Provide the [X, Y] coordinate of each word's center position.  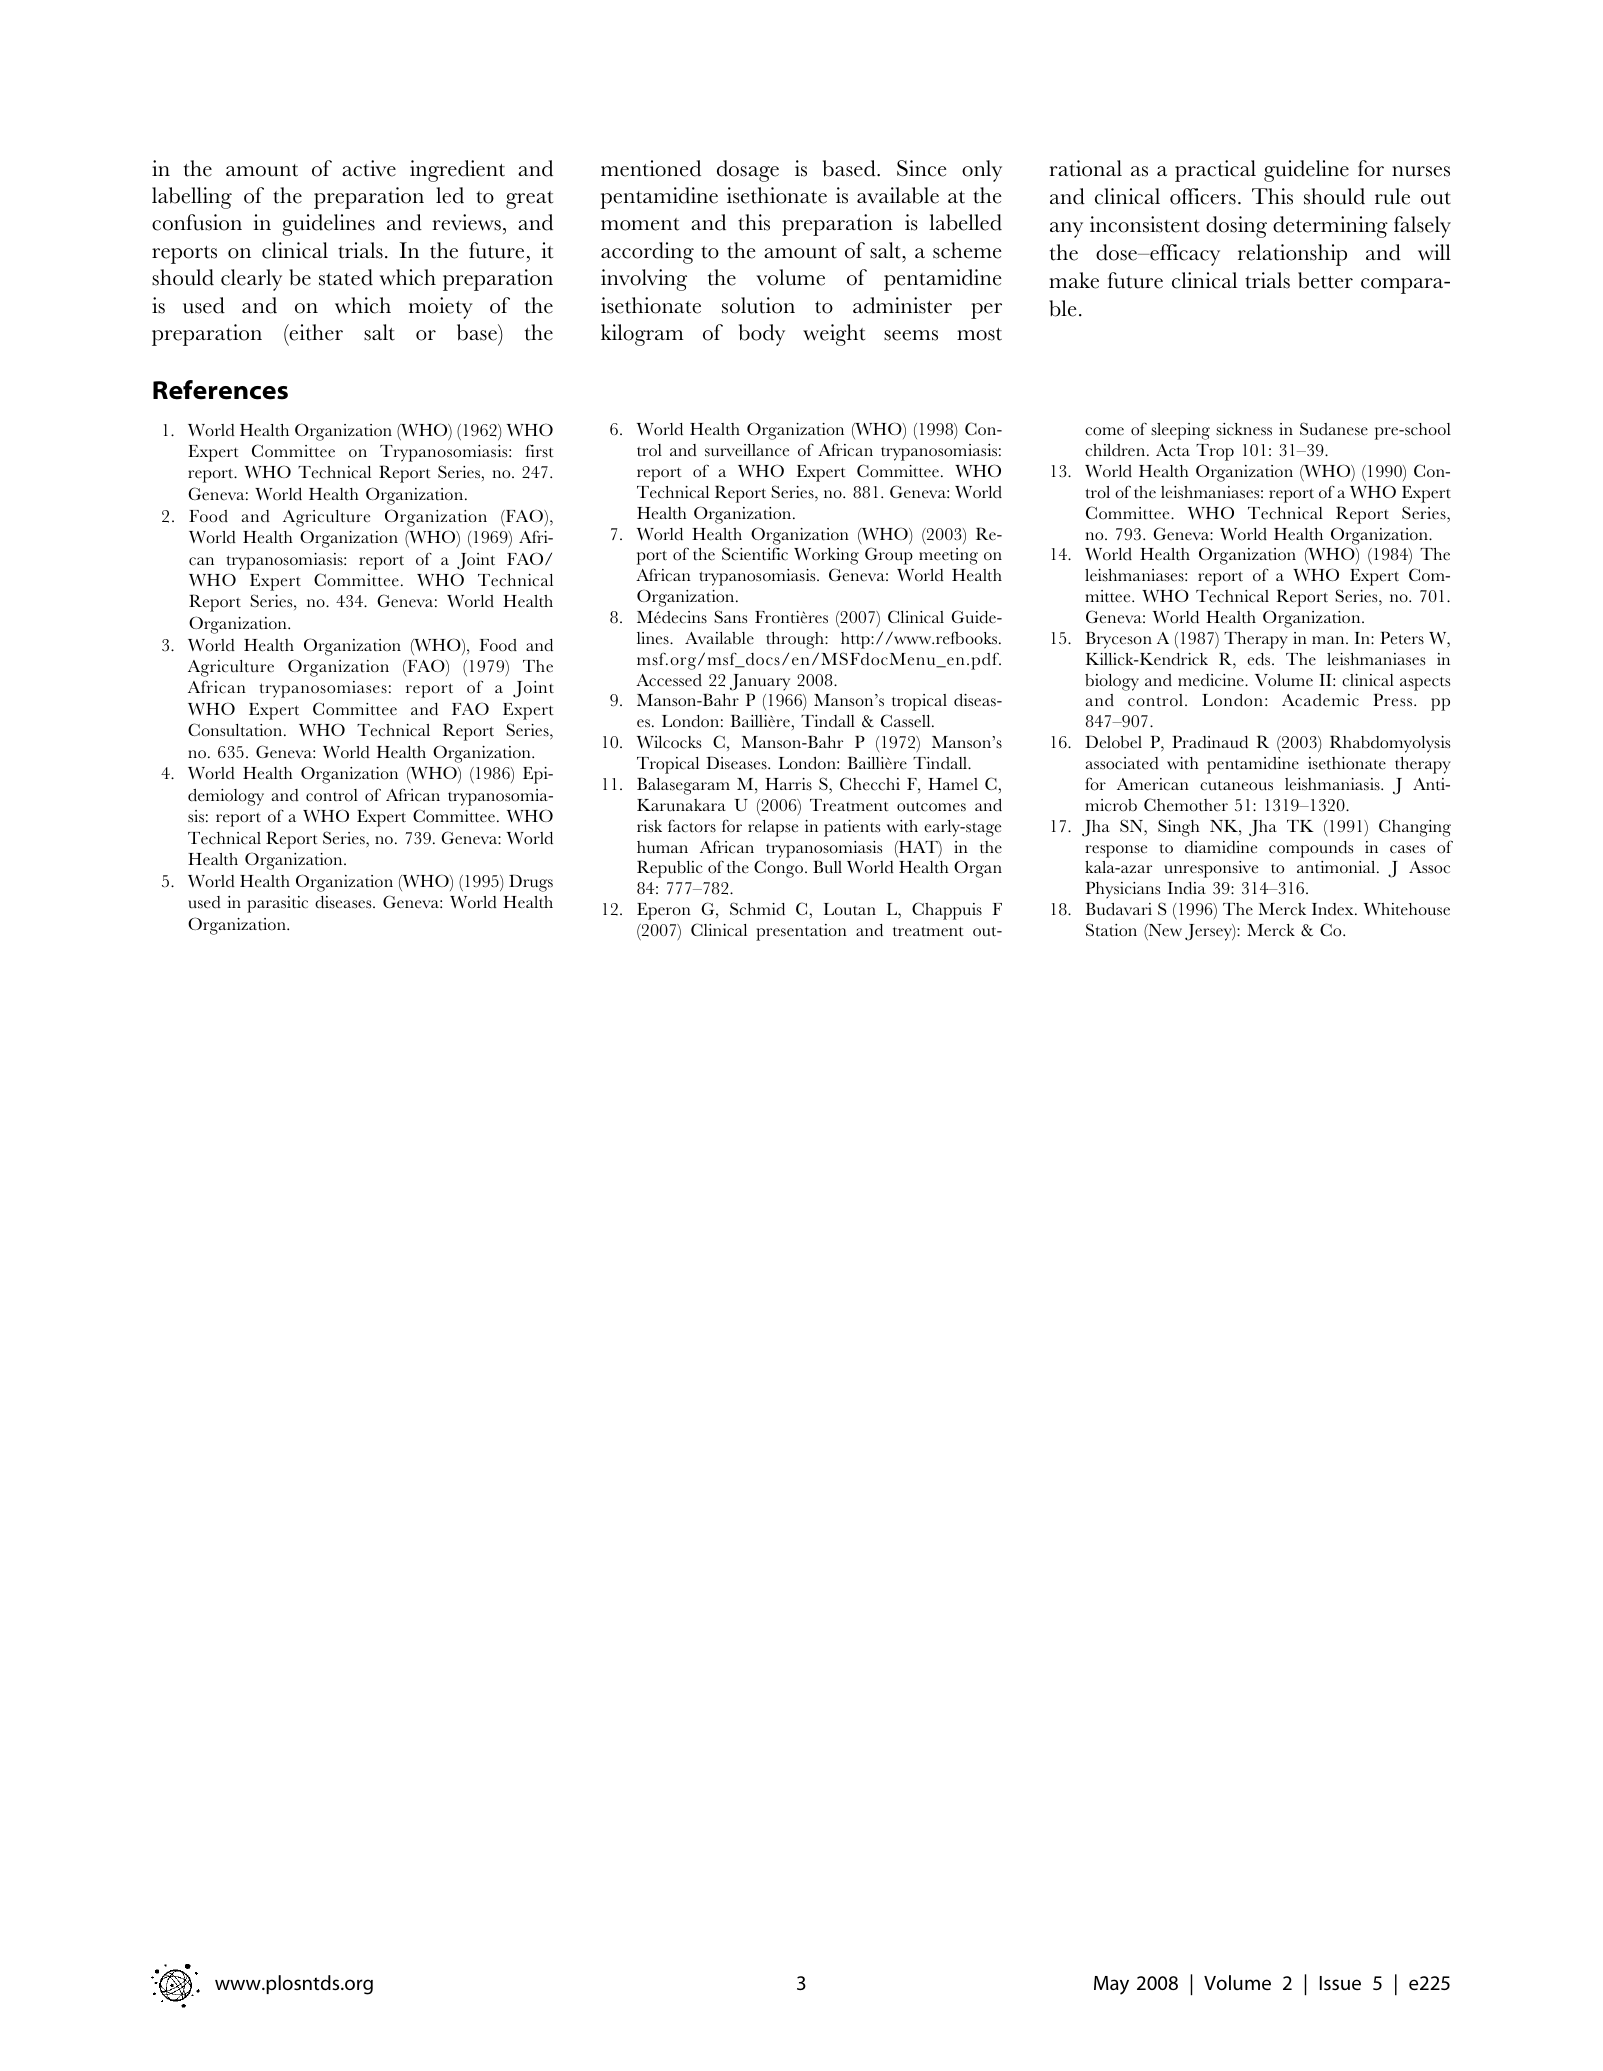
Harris [788, 784]
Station [1111, 930]
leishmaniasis [1333, 784]
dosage [748, 171]
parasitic [277, 904]
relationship [1292, 255]
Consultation [236, 730]
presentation [801, 932]
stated [346, 277]
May [1111, 1985]
